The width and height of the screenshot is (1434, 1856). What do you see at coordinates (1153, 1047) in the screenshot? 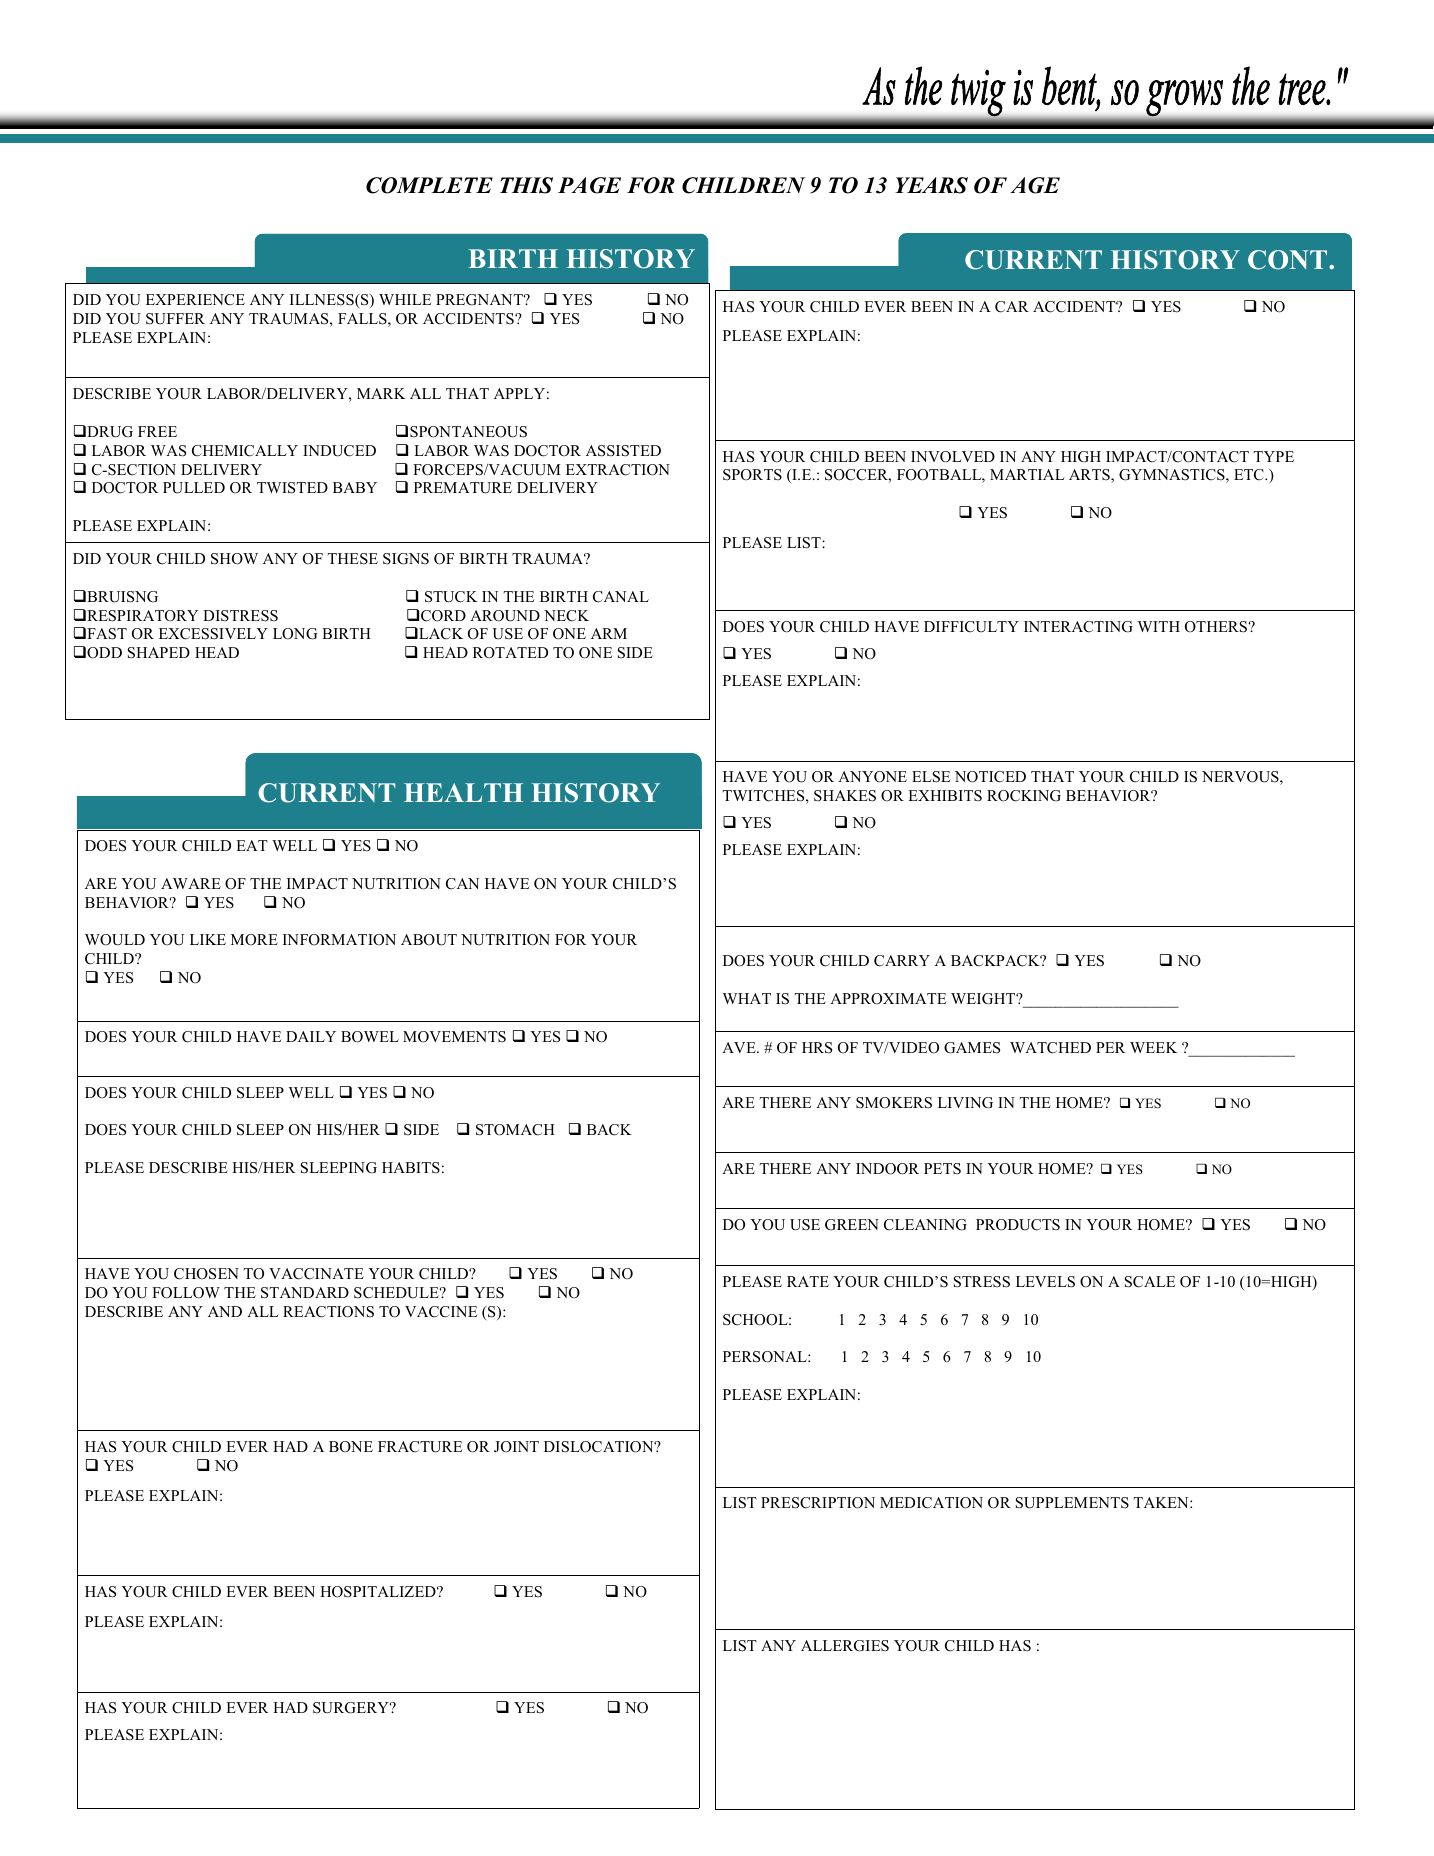
I see `WEEK` at bounding box center [1153, 1047].
